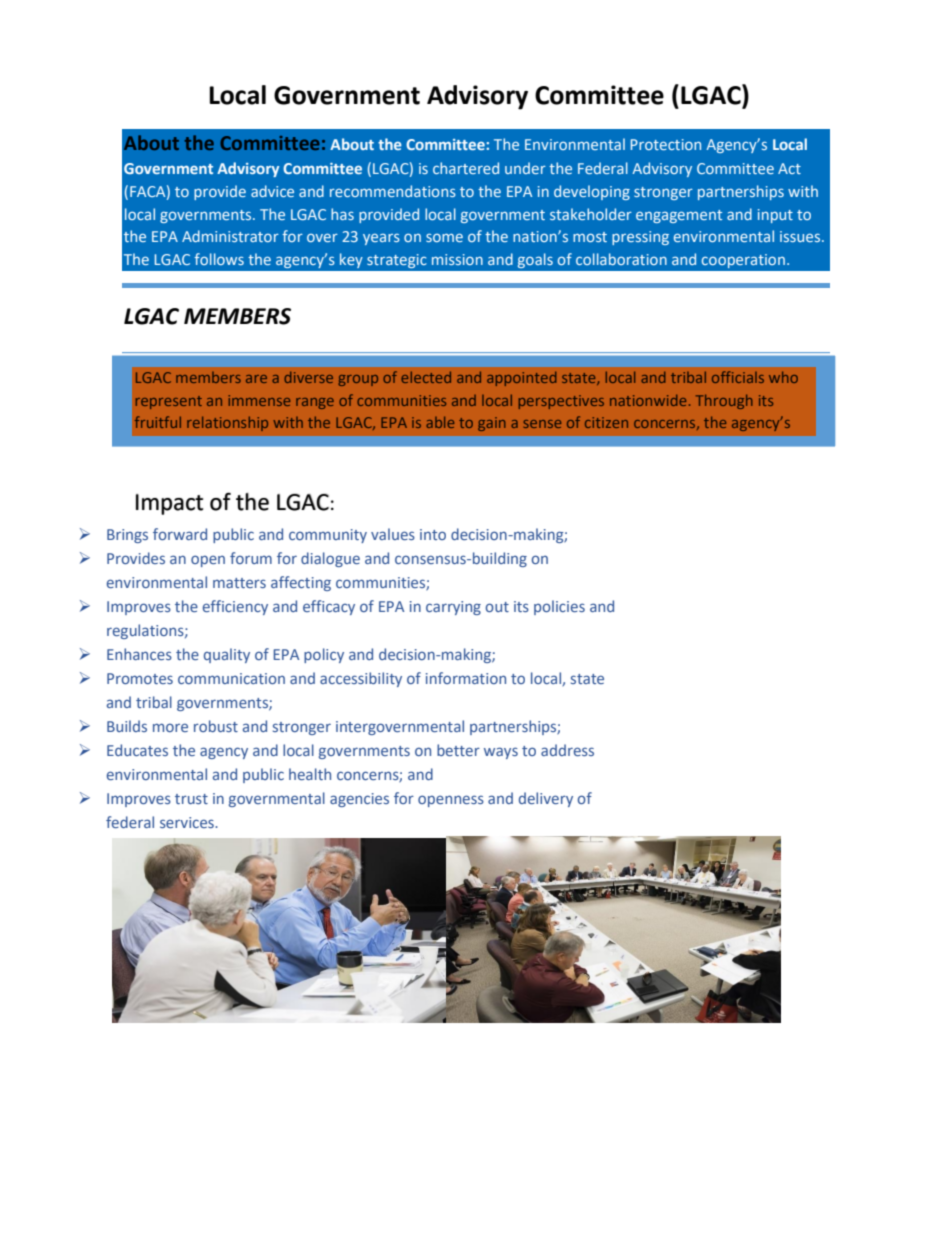 The height and width of the page is (1233, 952). Describe the element at coordinates (169, 504) in the page. I see `Impact` at that location.
